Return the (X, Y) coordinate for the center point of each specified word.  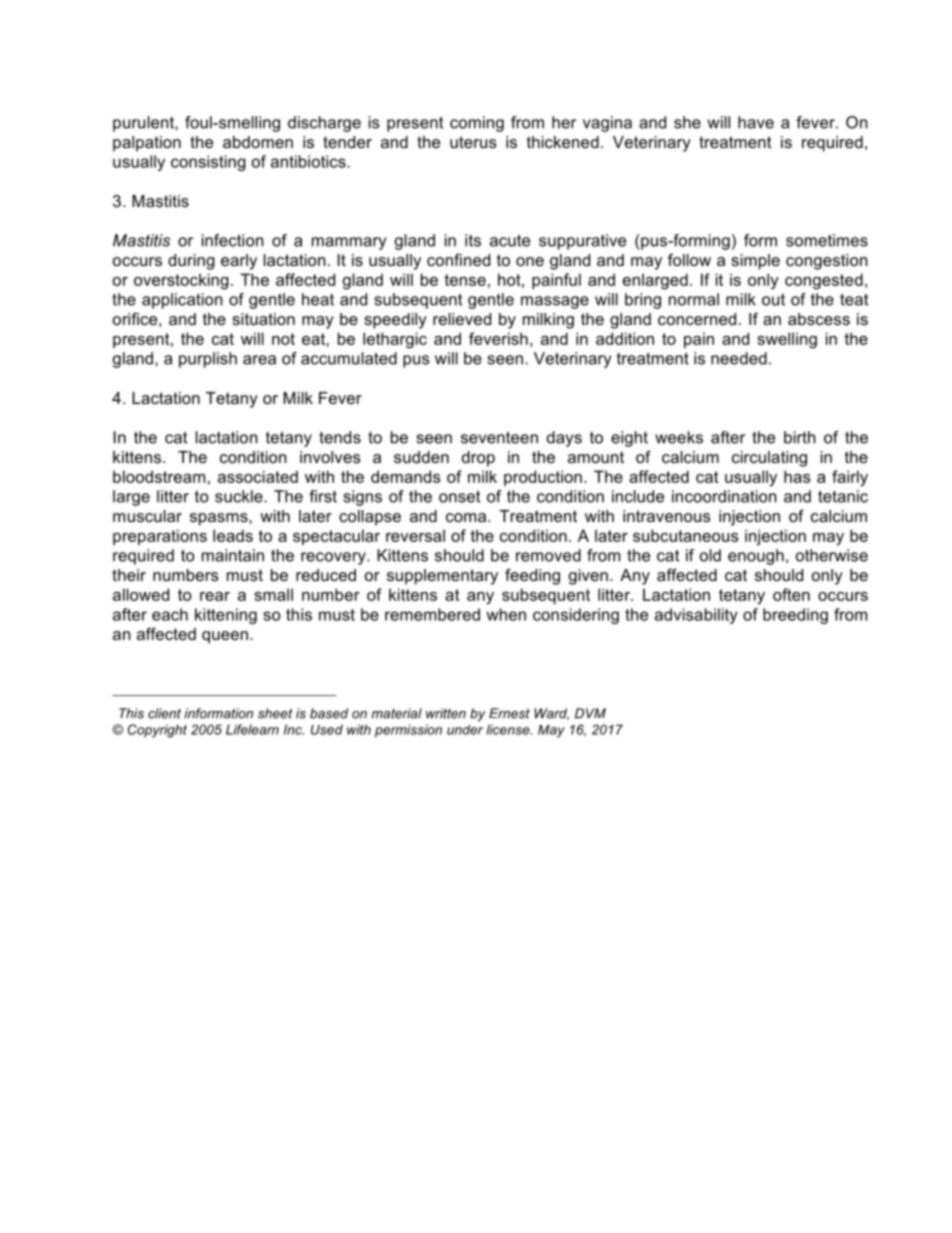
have (756, 122)
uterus (473, 142)
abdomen (258, 142)
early (239, 262)
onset (459, 496)
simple (755, 262)
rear (215, 596)
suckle (240, 496)
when (506, 614)
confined (458, 259)
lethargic (395, 340)
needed (739, 358)
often (791, 594)
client (164, 713)
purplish (208, 360)
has (797, 476)
